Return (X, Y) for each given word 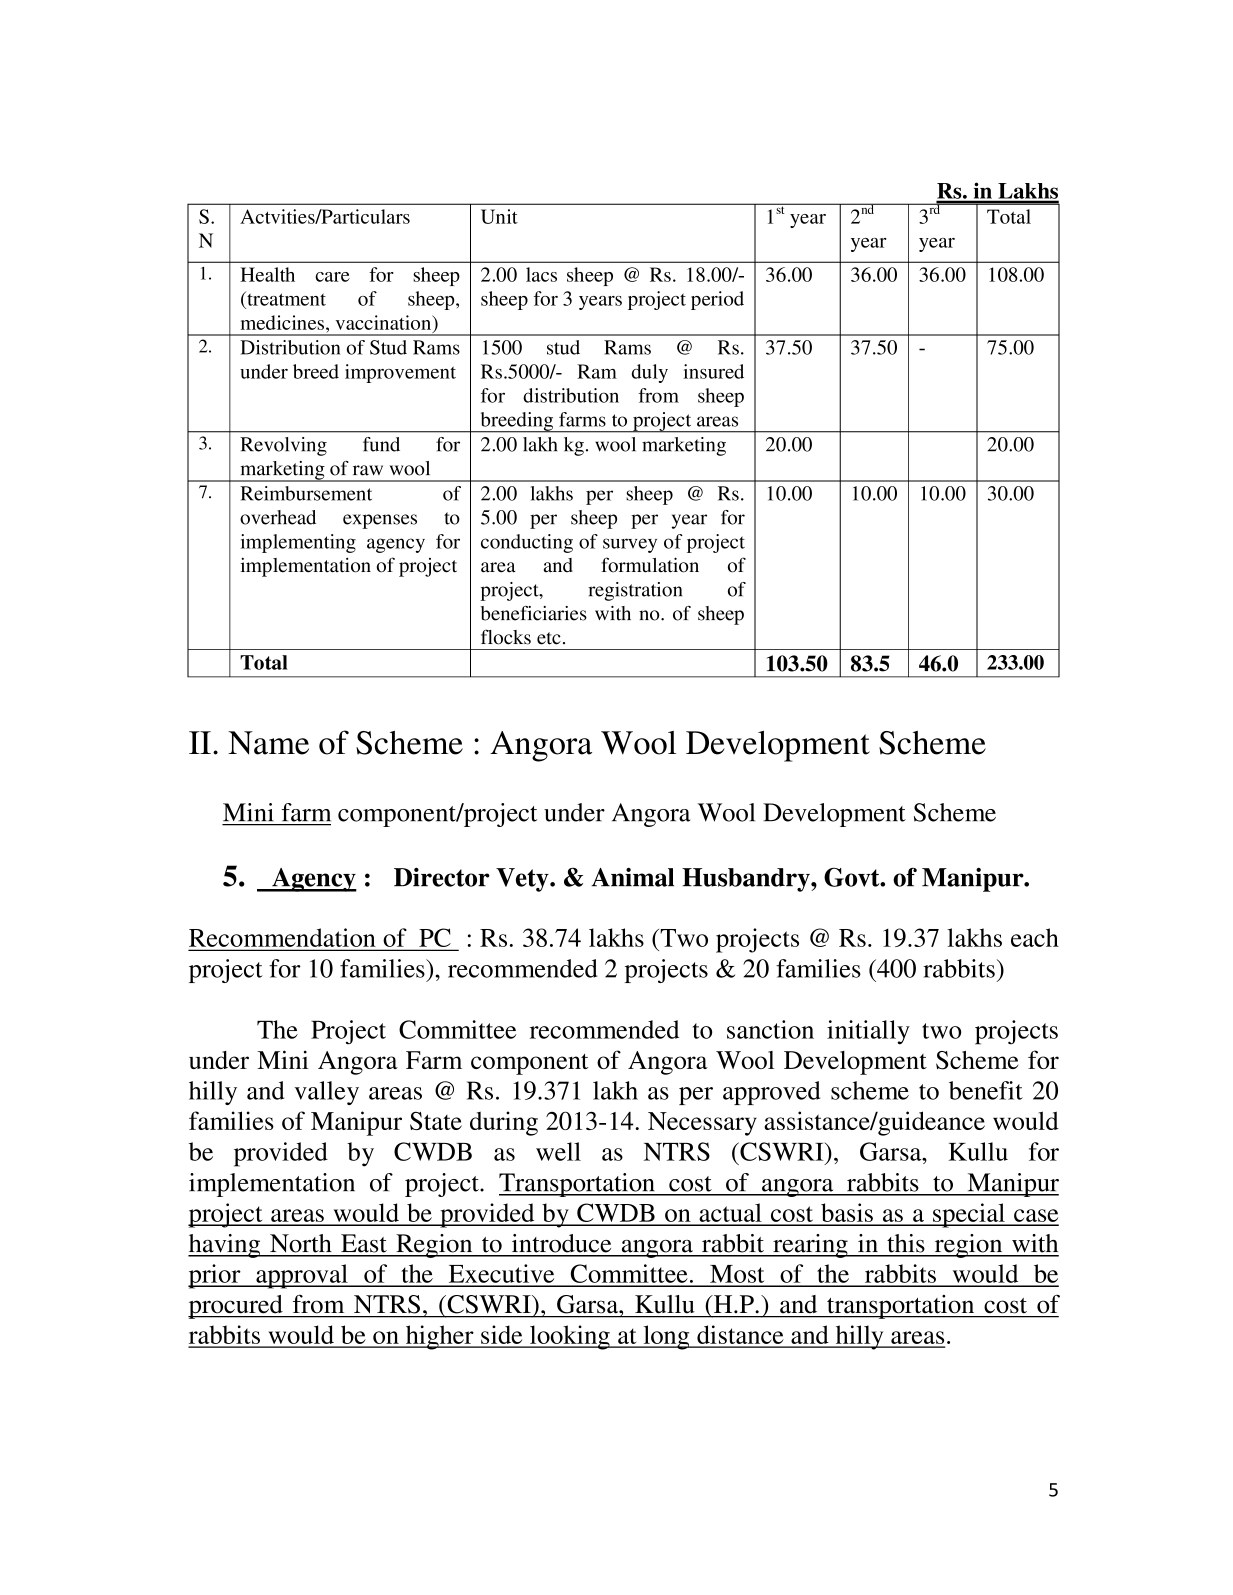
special (969, 1215)
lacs (541, 274)
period (717, 300)
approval (302, 1276)
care (332, 277)
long (666, 1337)
